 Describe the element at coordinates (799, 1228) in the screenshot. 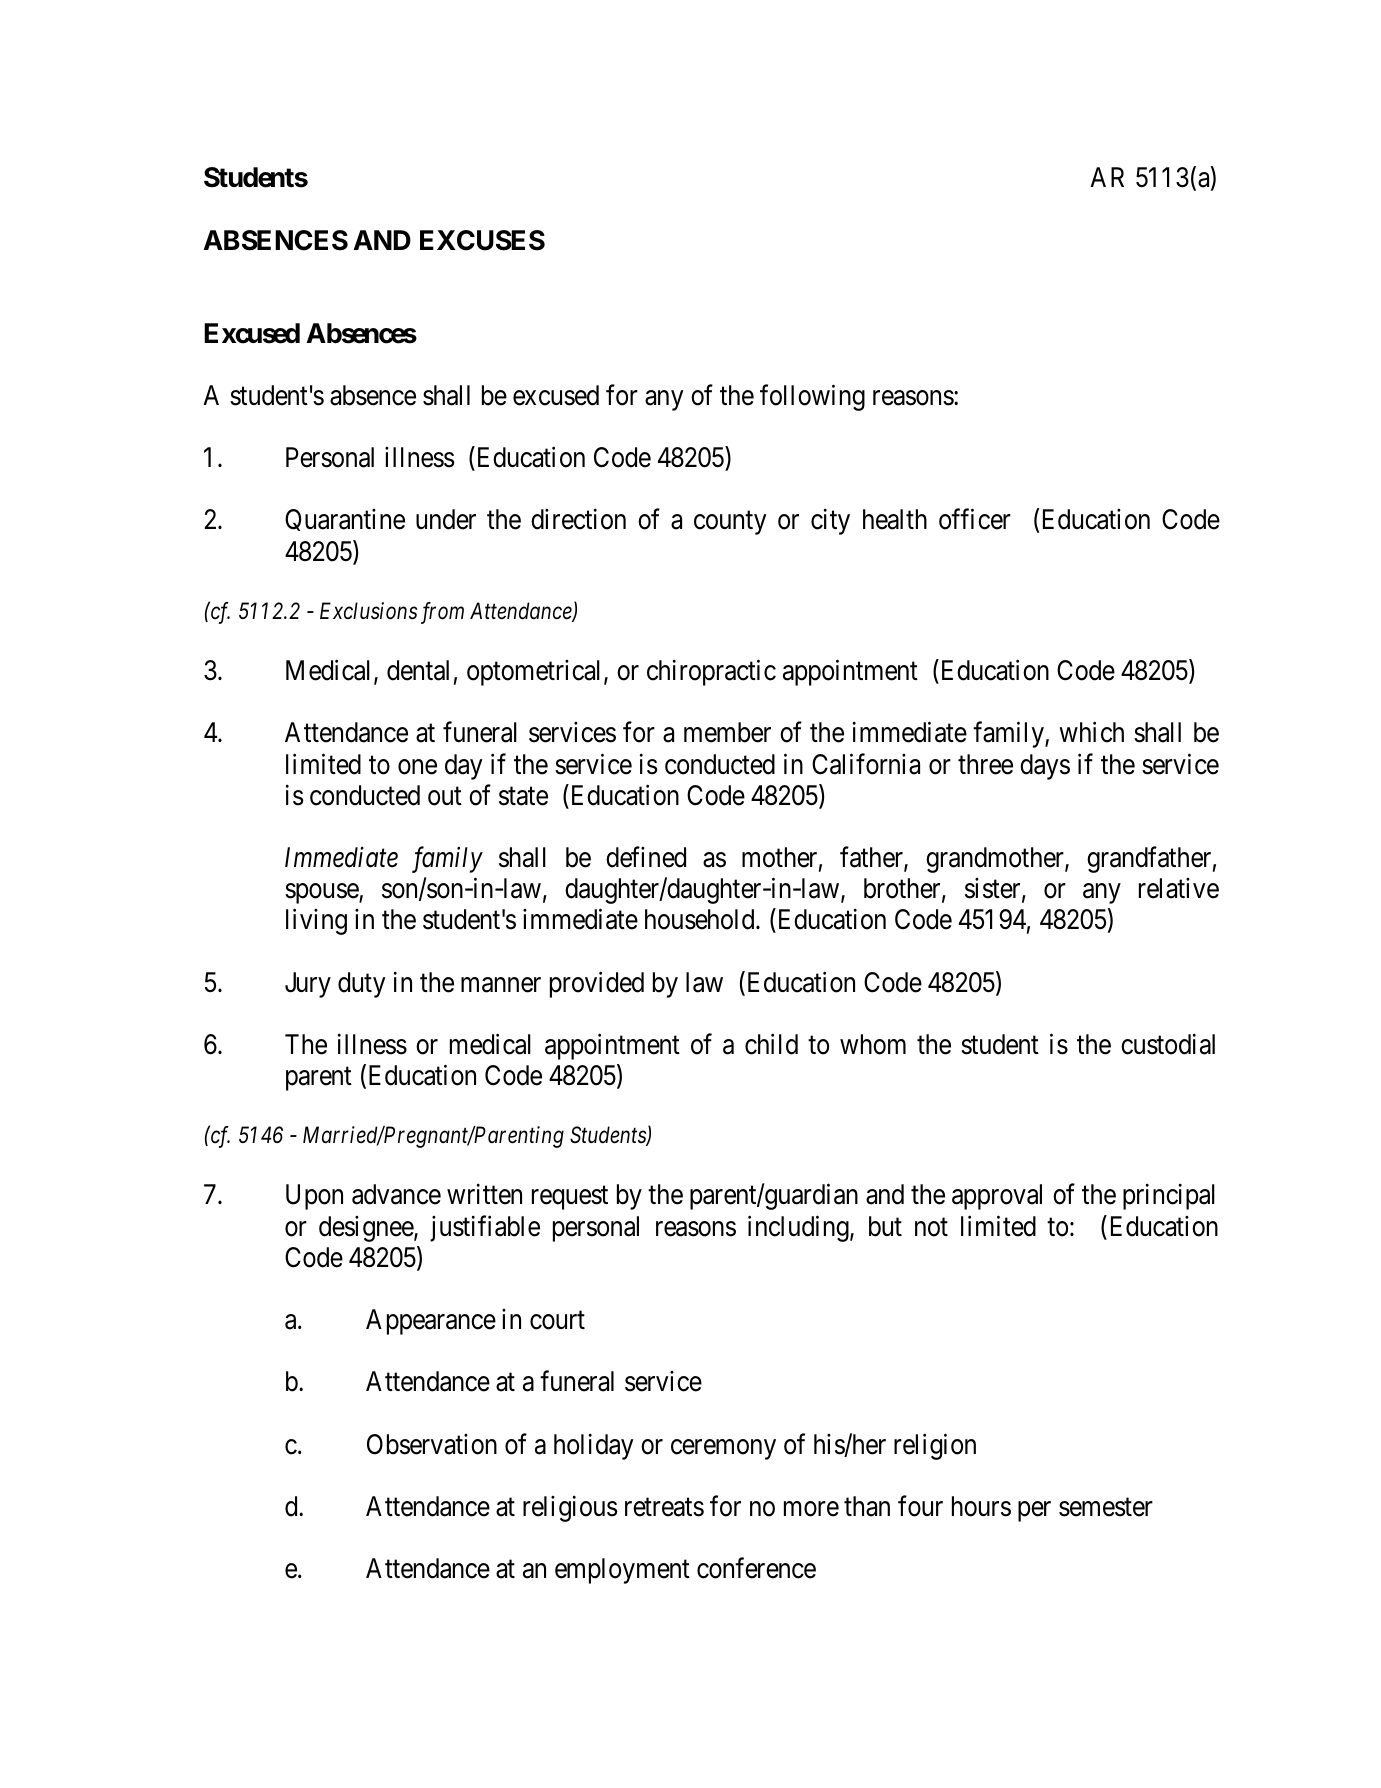

I see `including` at that location.
